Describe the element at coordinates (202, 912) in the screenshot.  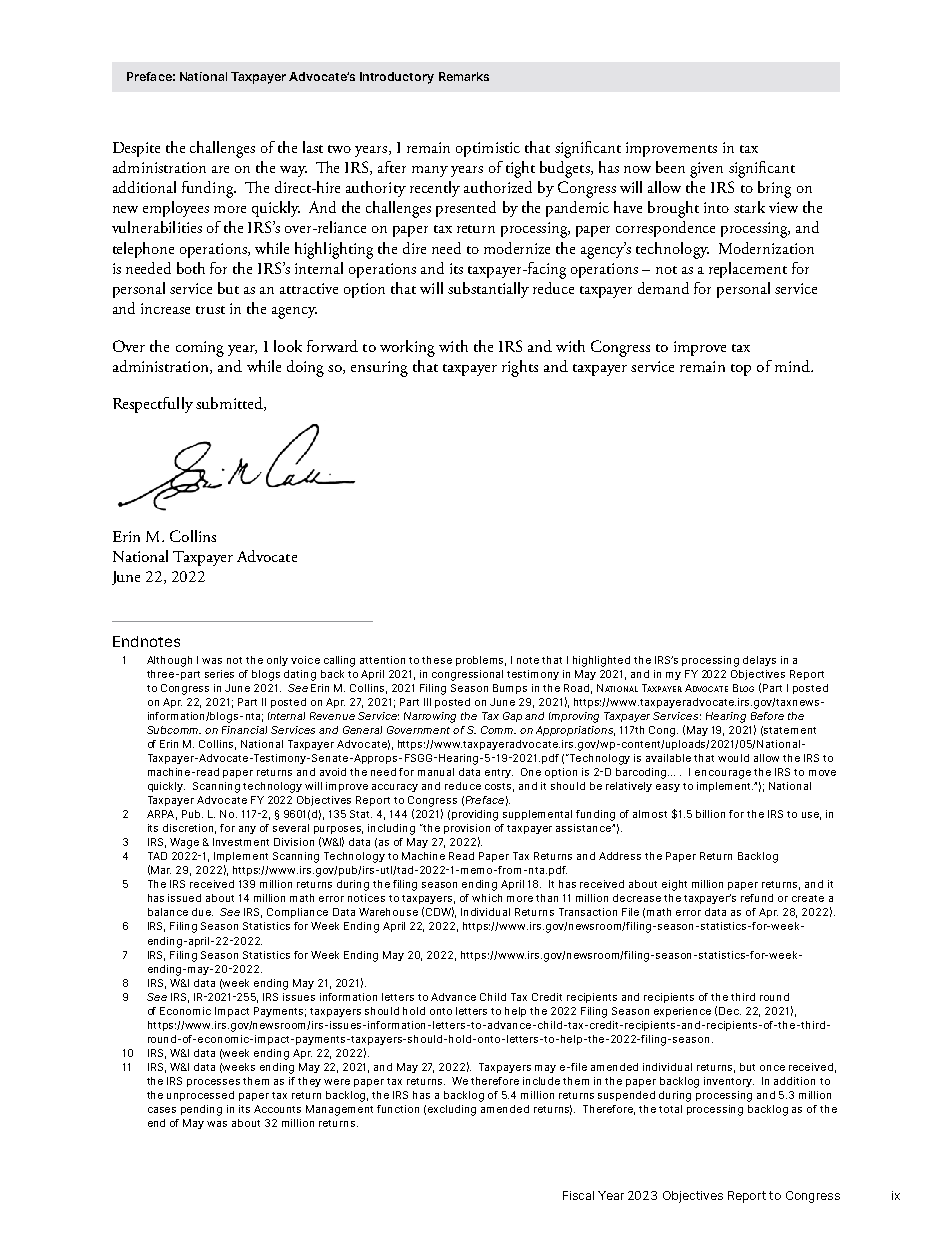
I see `due` at that location.
